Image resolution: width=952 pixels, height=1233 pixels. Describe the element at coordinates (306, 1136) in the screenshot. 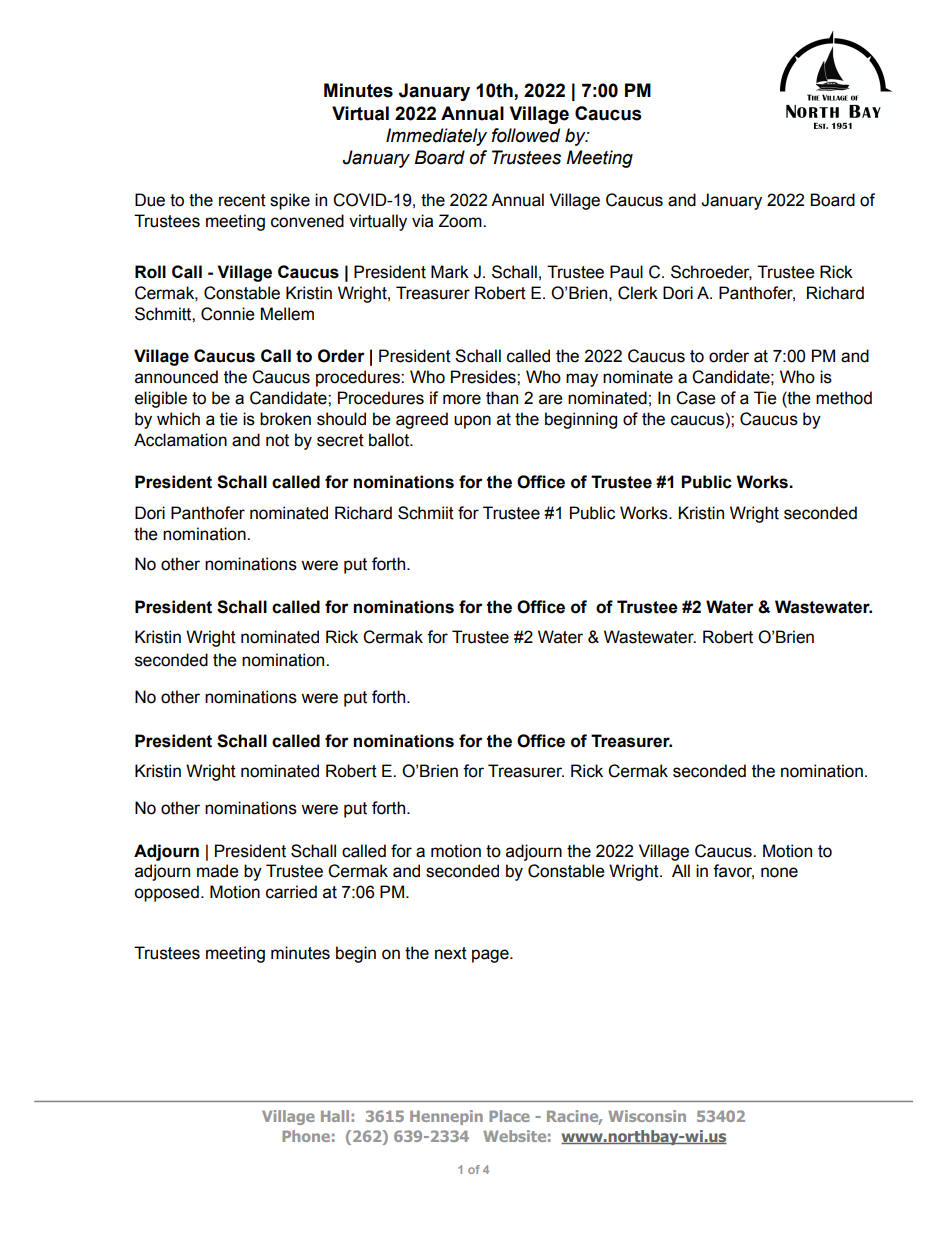

I see `Phone` at that location.
